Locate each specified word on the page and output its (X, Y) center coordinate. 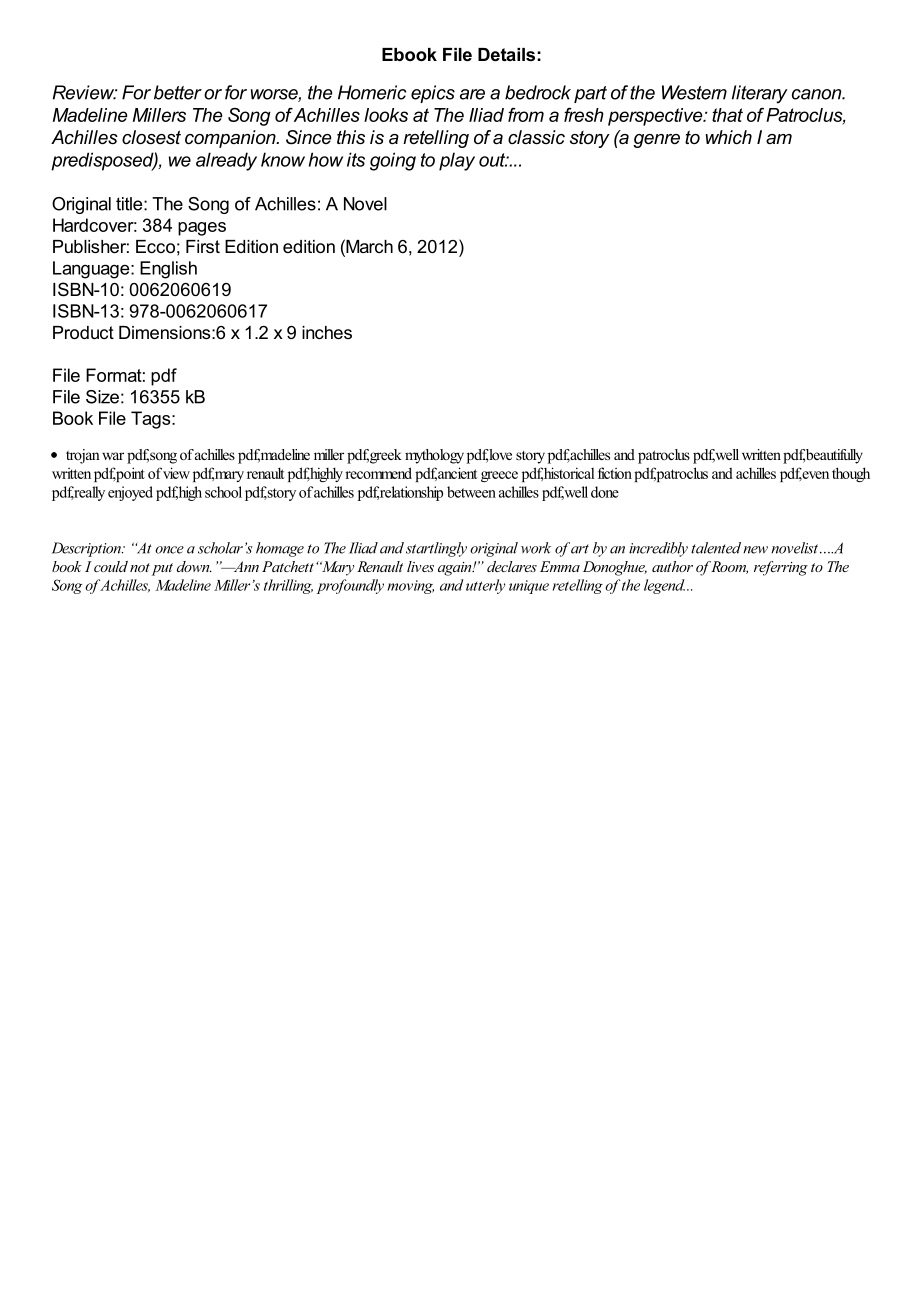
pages (202, 229)
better (178, 92)
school (223, 492)
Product (83, 332)
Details (506, 54)
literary (760, 94)
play (457, 161)
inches (327, 332)
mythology (434, 456)
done (605, 492)
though (851, 474)
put (162, 569)
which (728, 137)
